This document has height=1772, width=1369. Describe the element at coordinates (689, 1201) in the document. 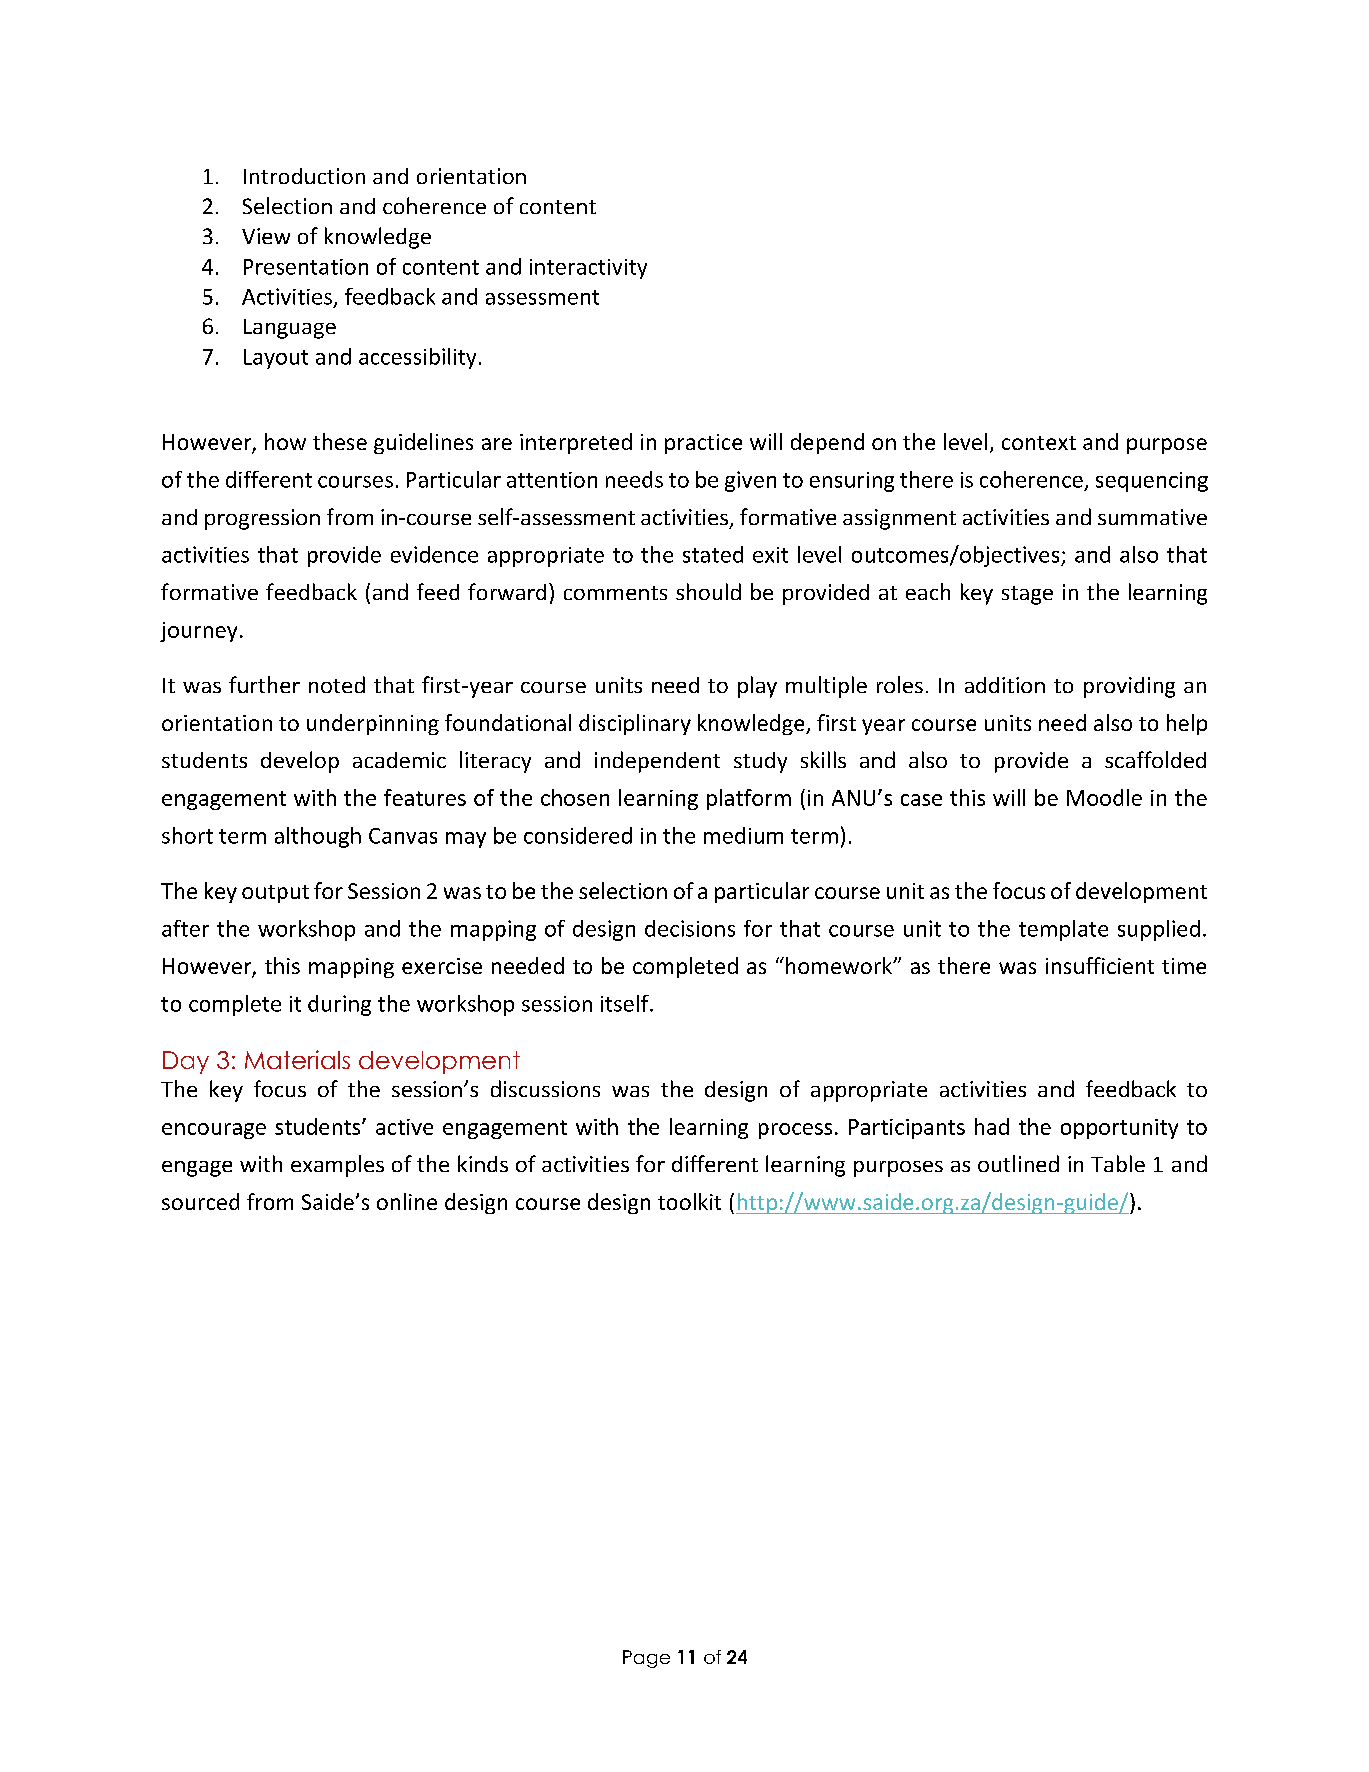

I see `toolkit` at that location.
